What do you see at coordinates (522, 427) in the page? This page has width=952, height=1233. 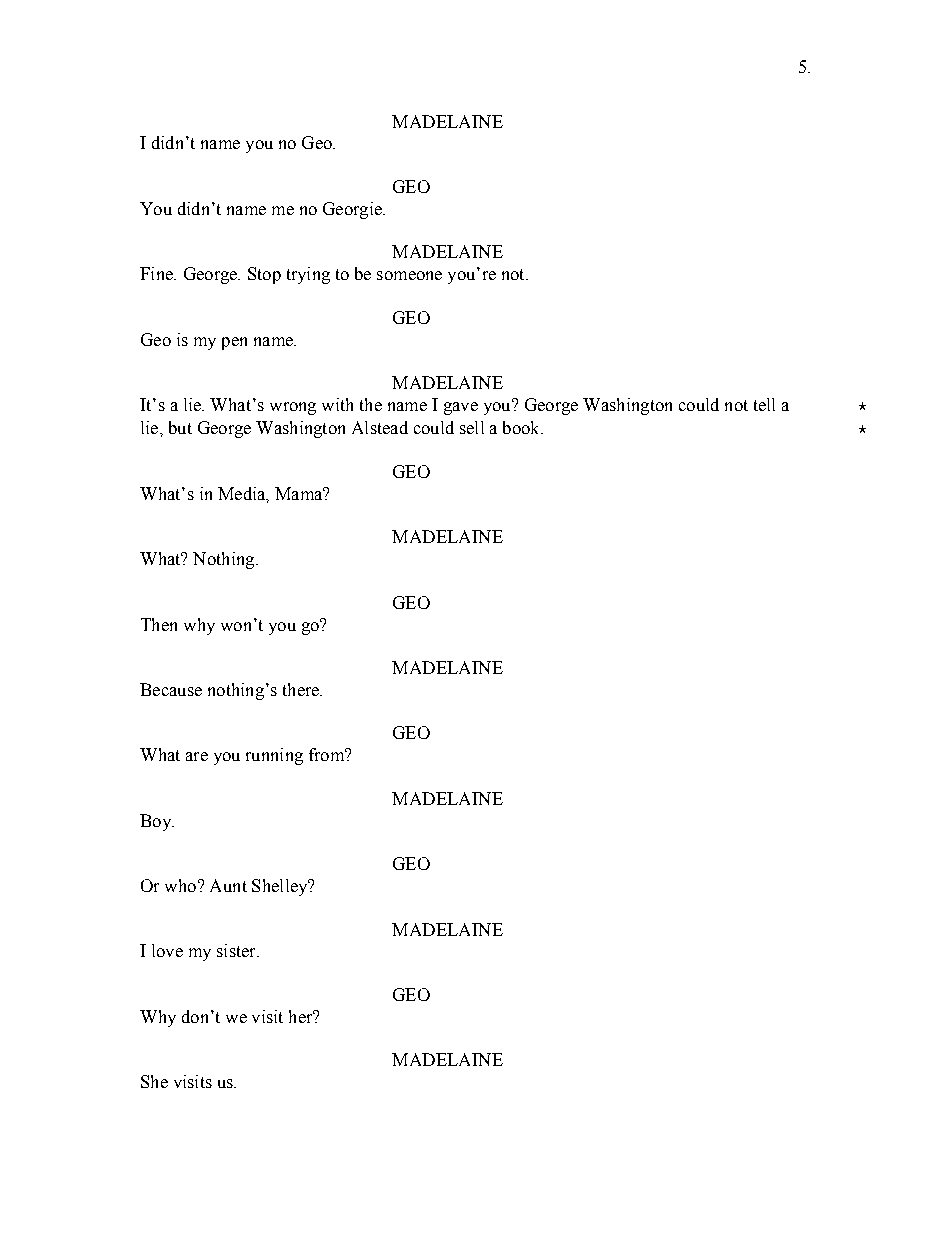 I see `book` at bounding box center [522, 427].
